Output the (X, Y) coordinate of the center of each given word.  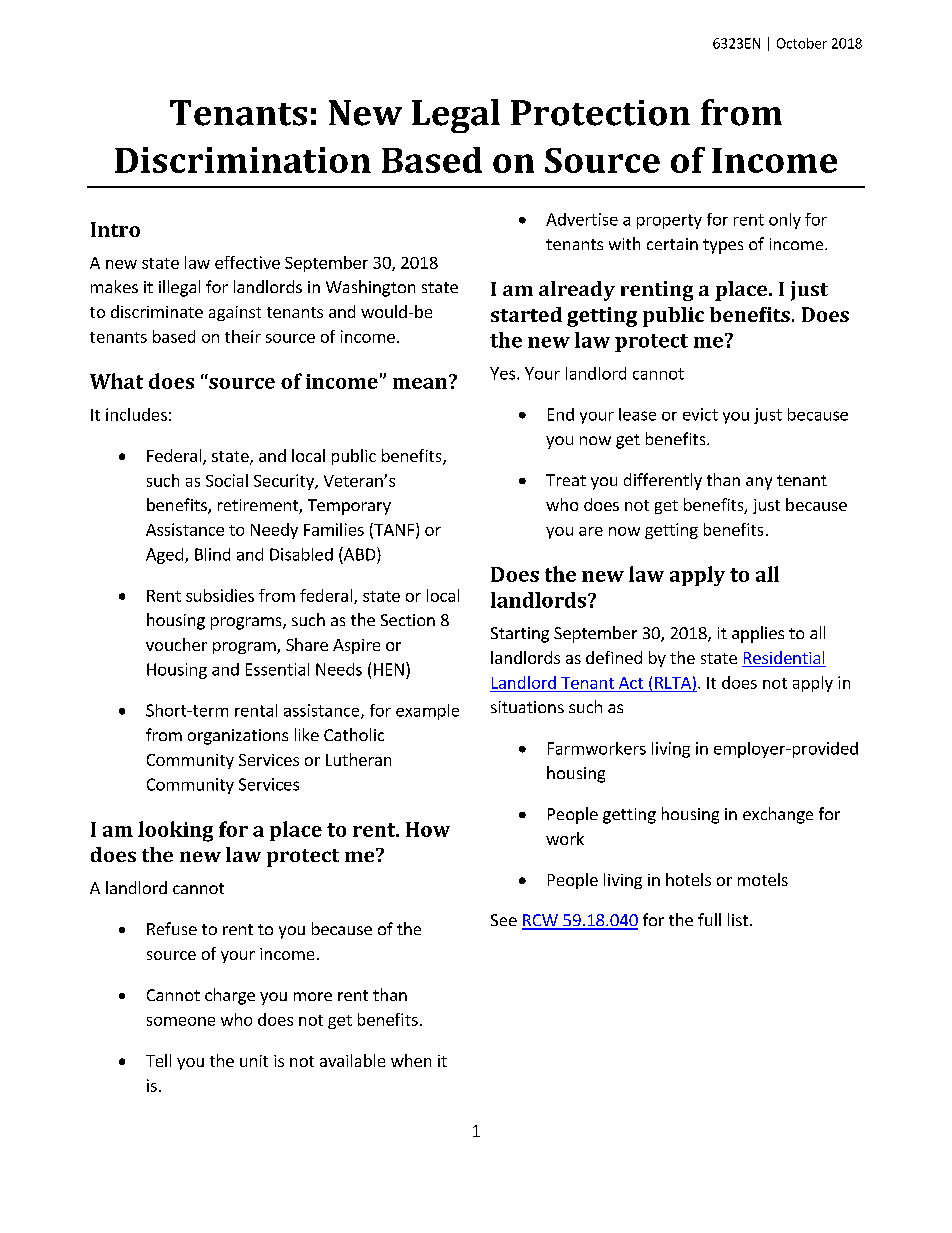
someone (181, 1021)
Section (408, 620)
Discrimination (243, 160)
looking (175, 831)
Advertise (582, 219)
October (802, 43)
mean (420, 383)
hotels (688, 879)
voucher (176, 644)
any (759, 483)
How (428, 829)
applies (758, 634)
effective (247, 262)
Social (227, 480)
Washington (370, 288)
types (723, 246)
